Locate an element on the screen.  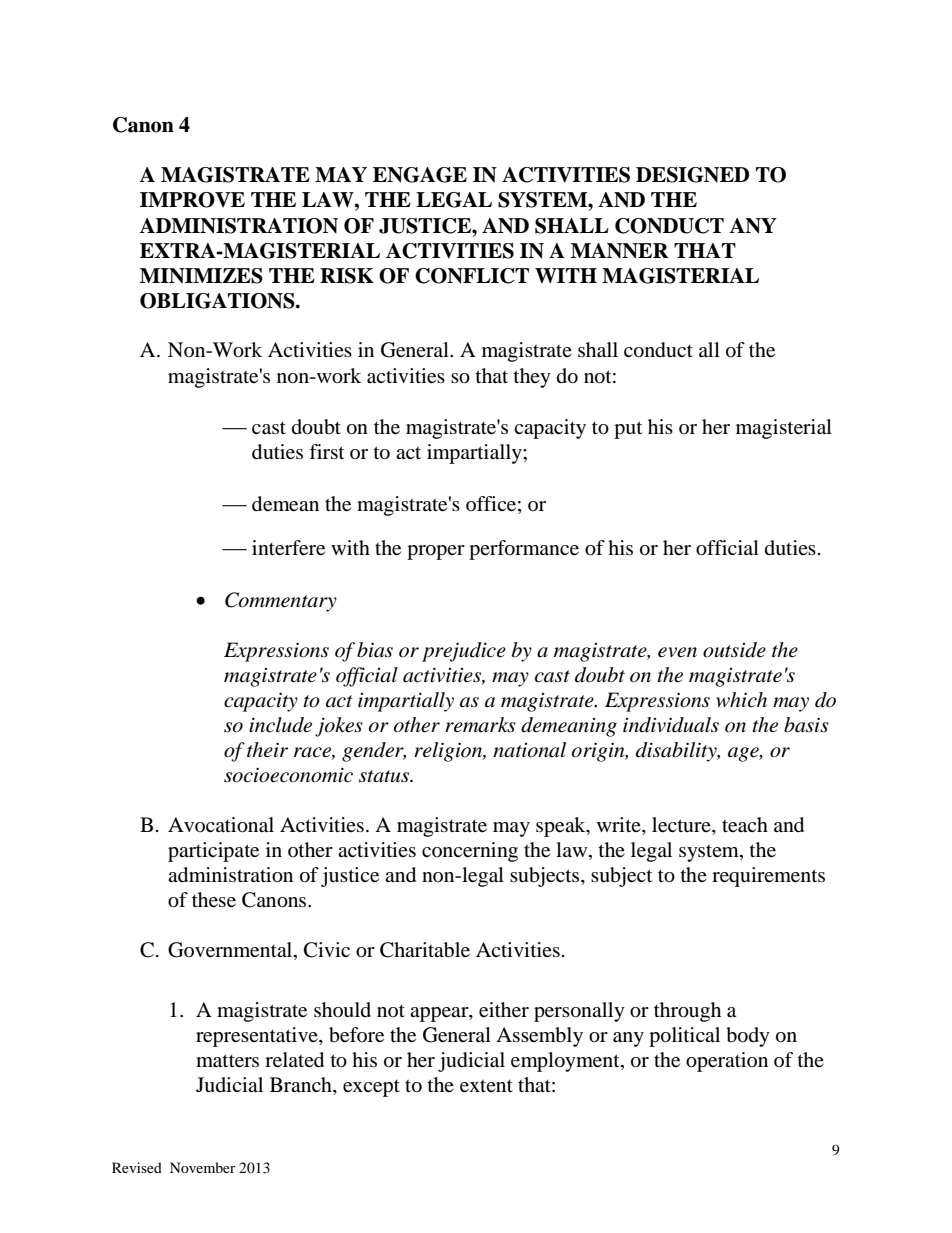
include is located at coordinates (280, 725).
